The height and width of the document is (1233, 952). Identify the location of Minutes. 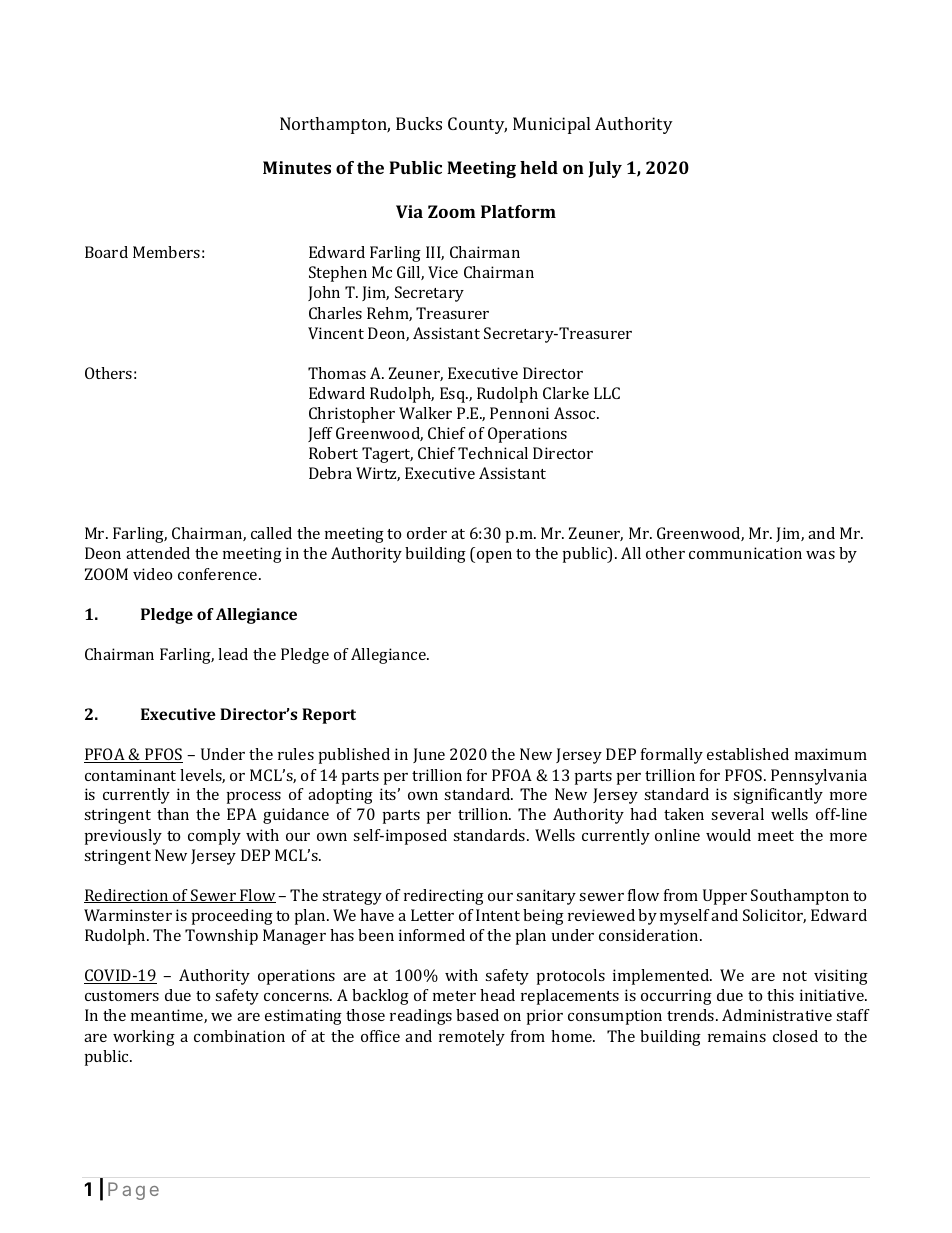
(297, 167).
